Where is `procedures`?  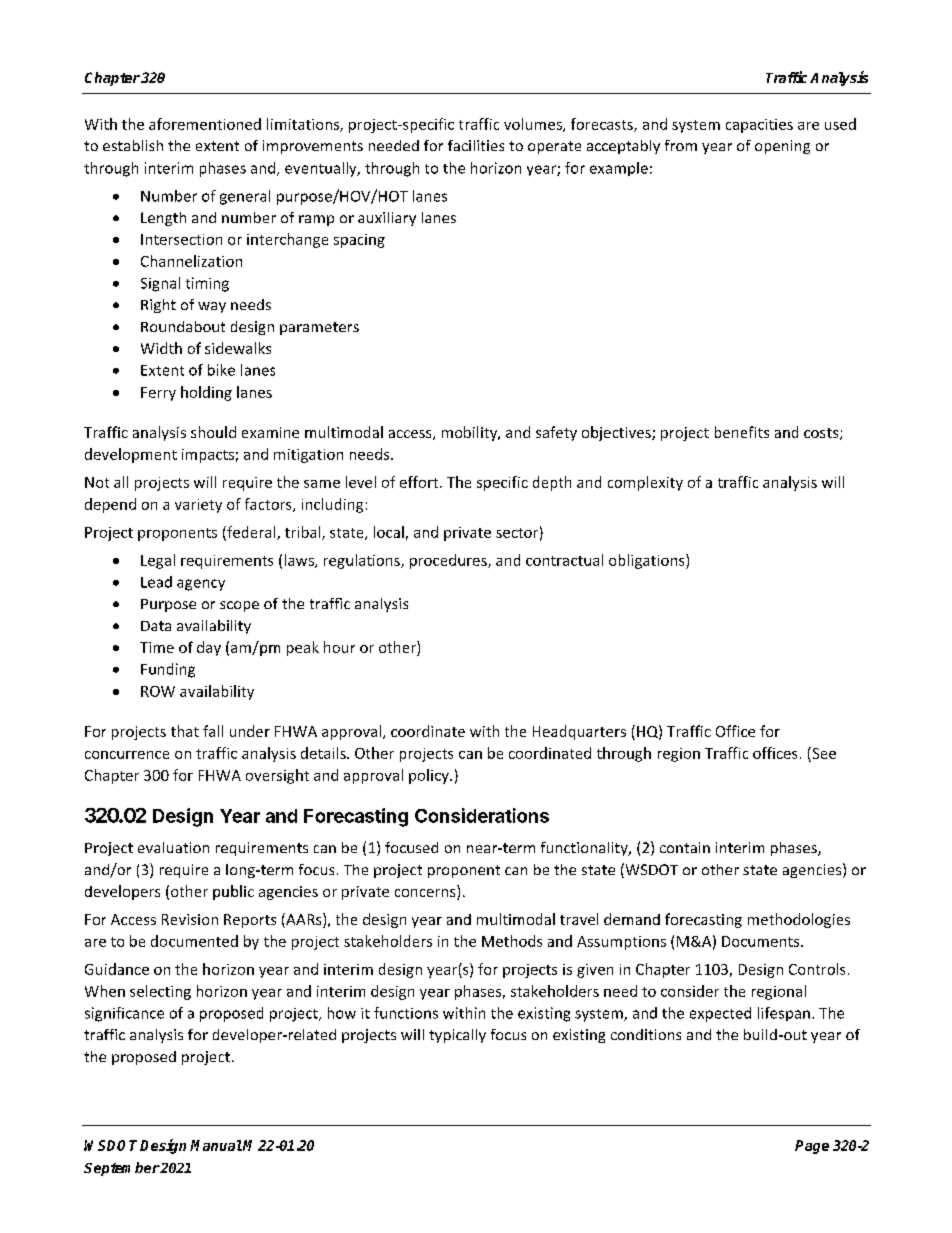
procedures is located at coordinates (449, 561).
